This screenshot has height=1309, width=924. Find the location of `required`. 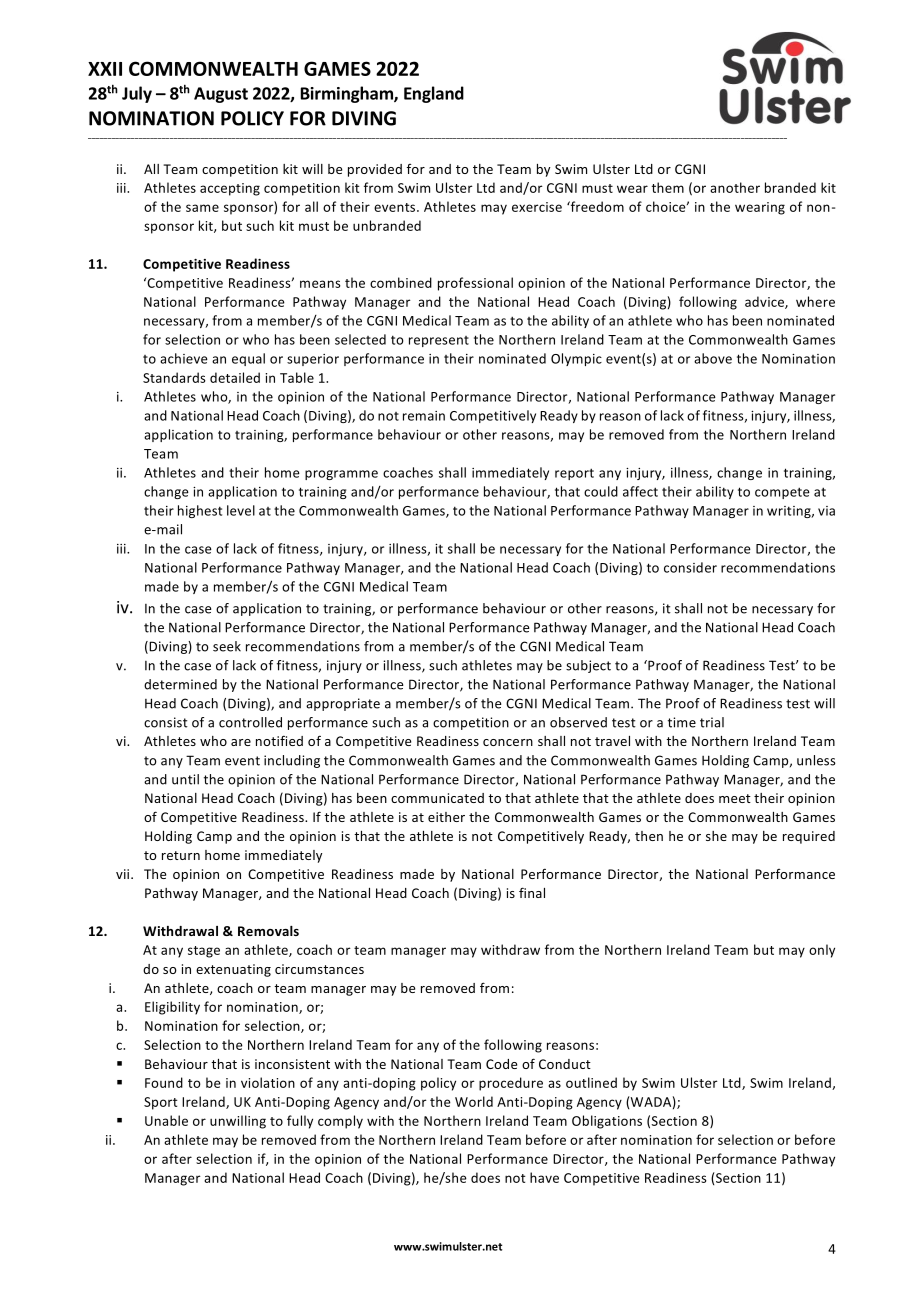

required is located at coordinates (809, 837).
